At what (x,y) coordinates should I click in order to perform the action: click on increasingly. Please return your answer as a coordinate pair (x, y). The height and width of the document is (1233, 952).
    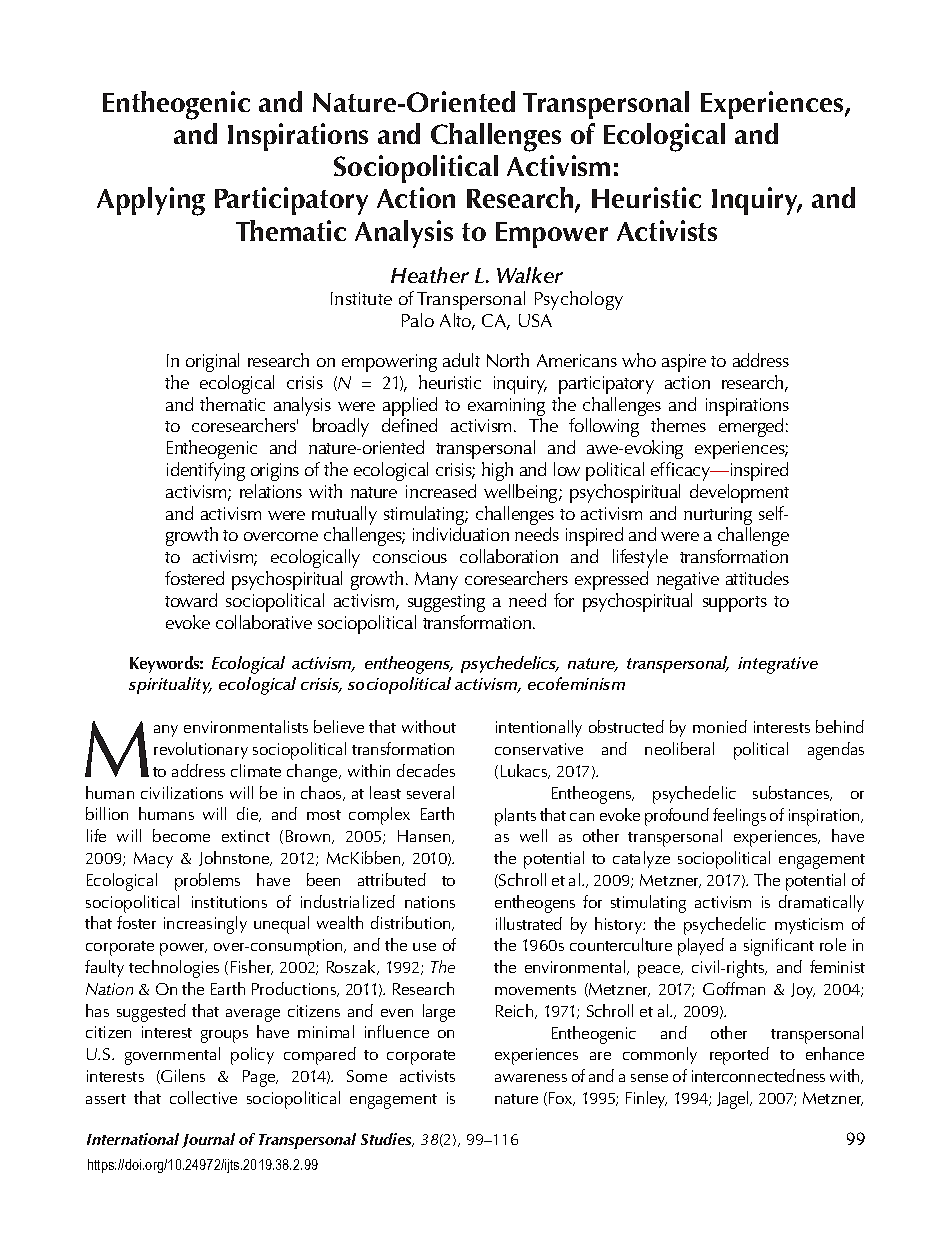
    Looking at the image, I should click on (205, 925).
